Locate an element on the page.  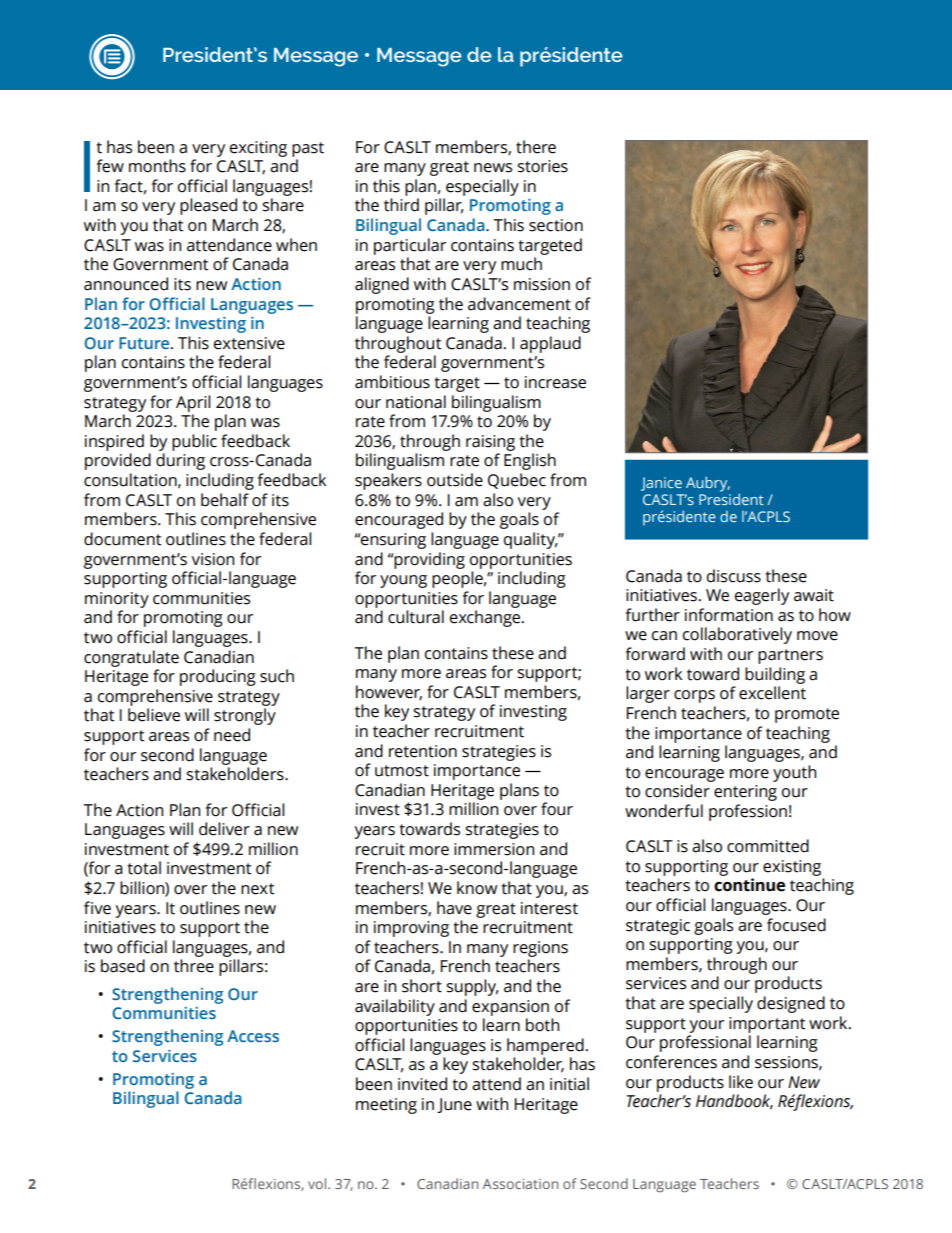
Handbook is located at coordinates (734, 1102).
